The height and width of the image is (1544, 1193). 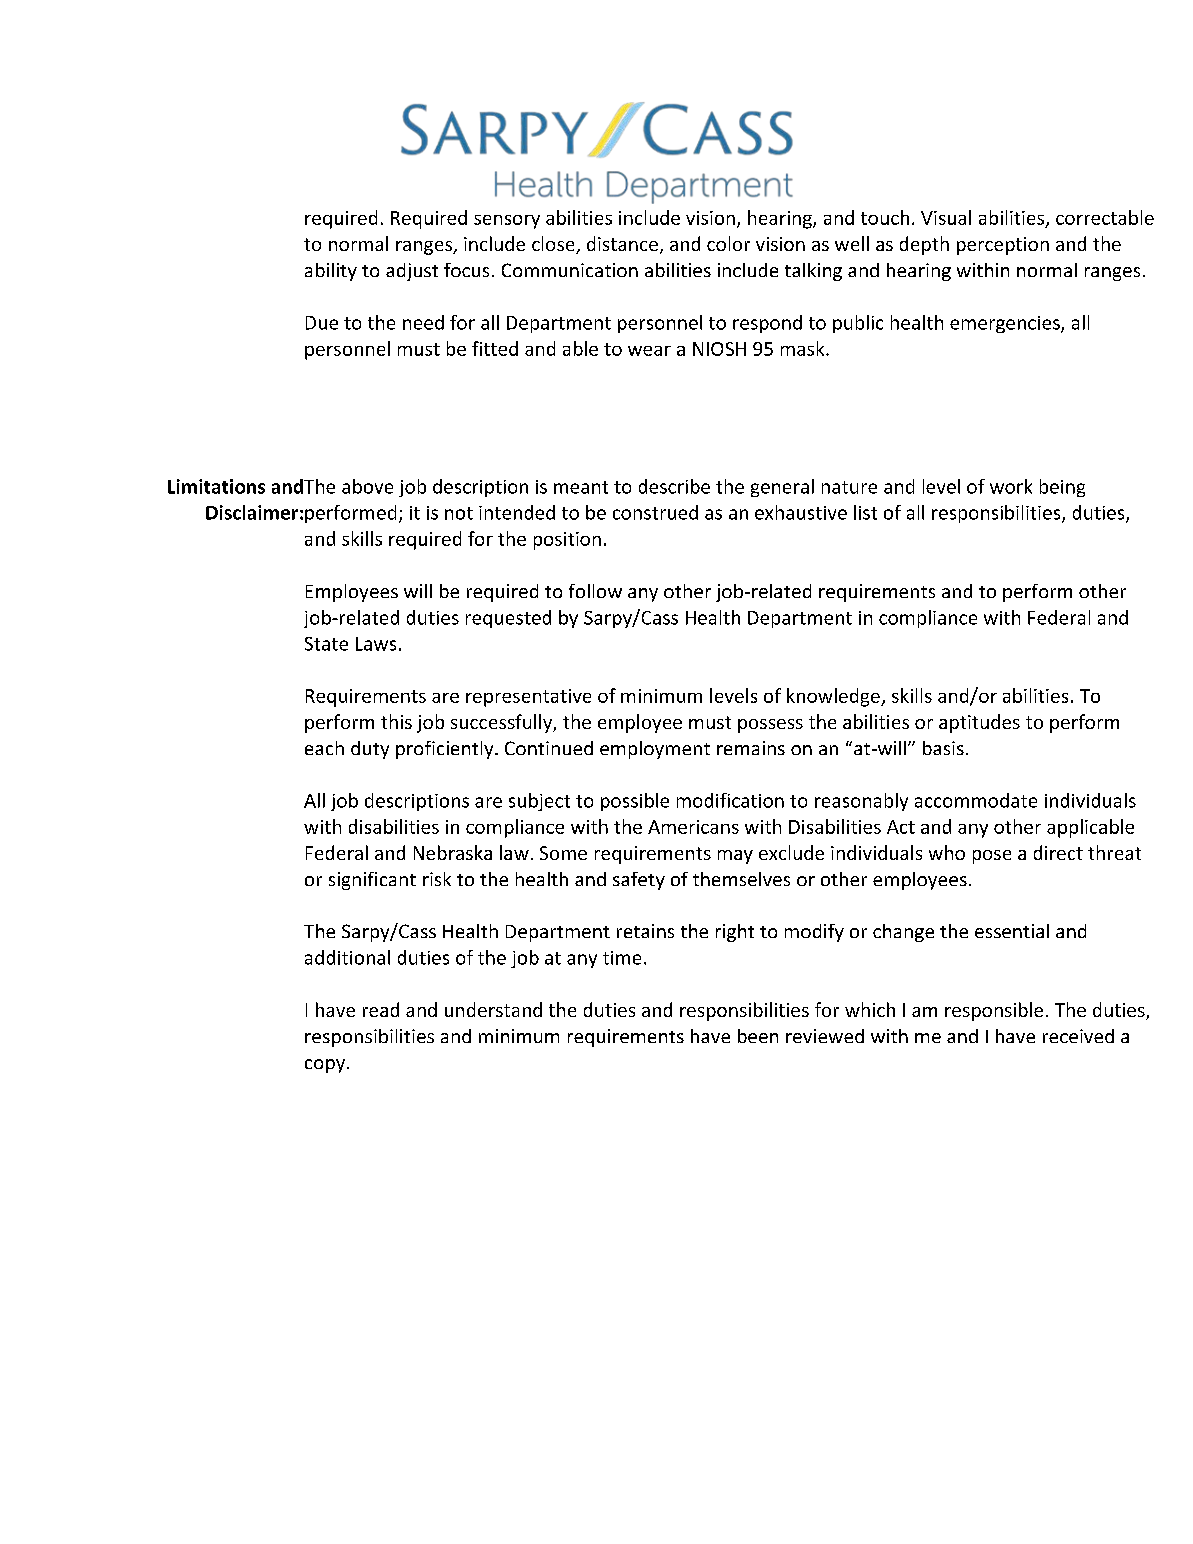 I want to click on distance, so click(x=622, y=243).
